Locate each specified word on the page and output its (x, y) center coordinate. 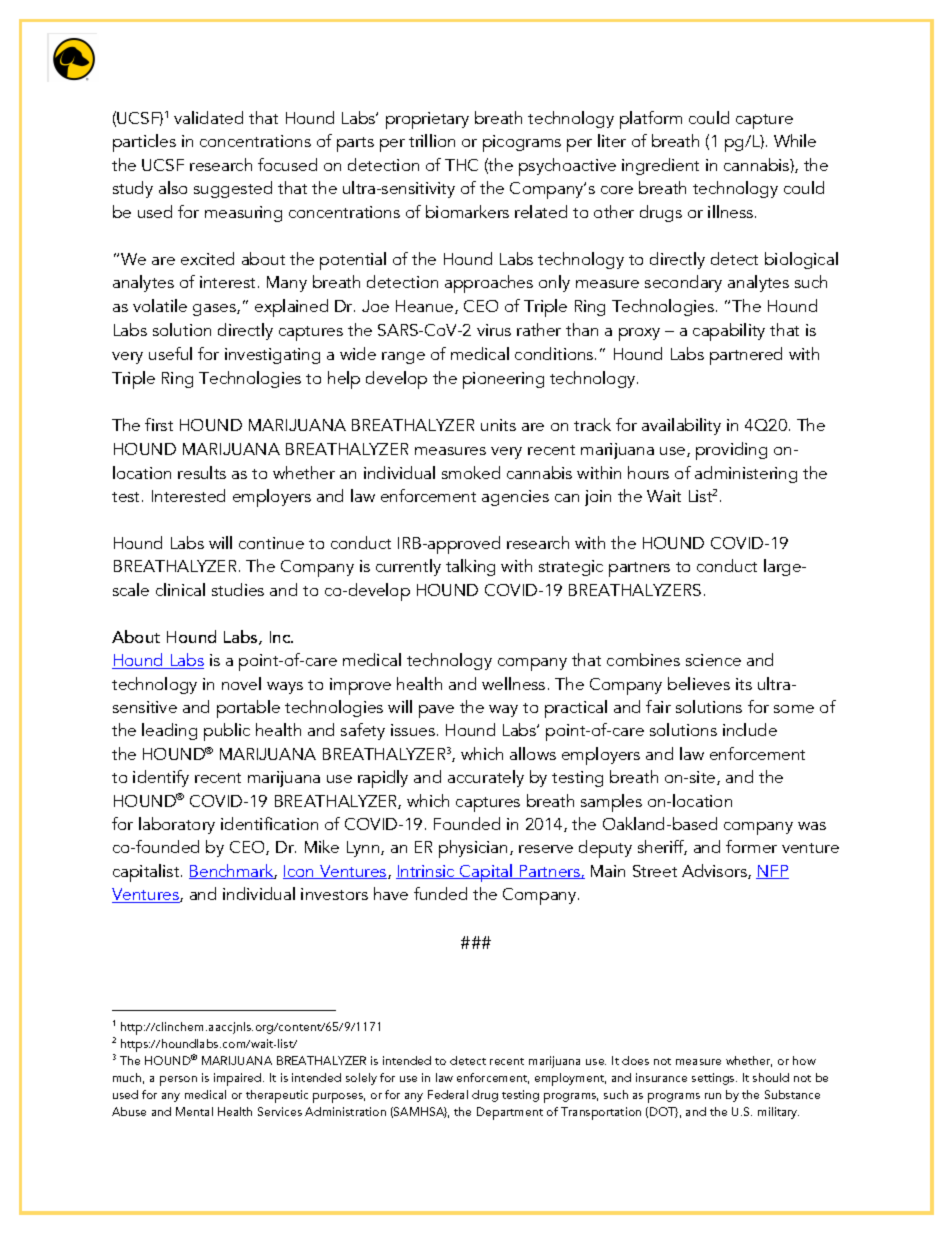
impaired (239, 1079)
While (795, 140)
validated (208, 117)
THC (461, 165)
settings (714, 1079)
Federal (448, 1094)
